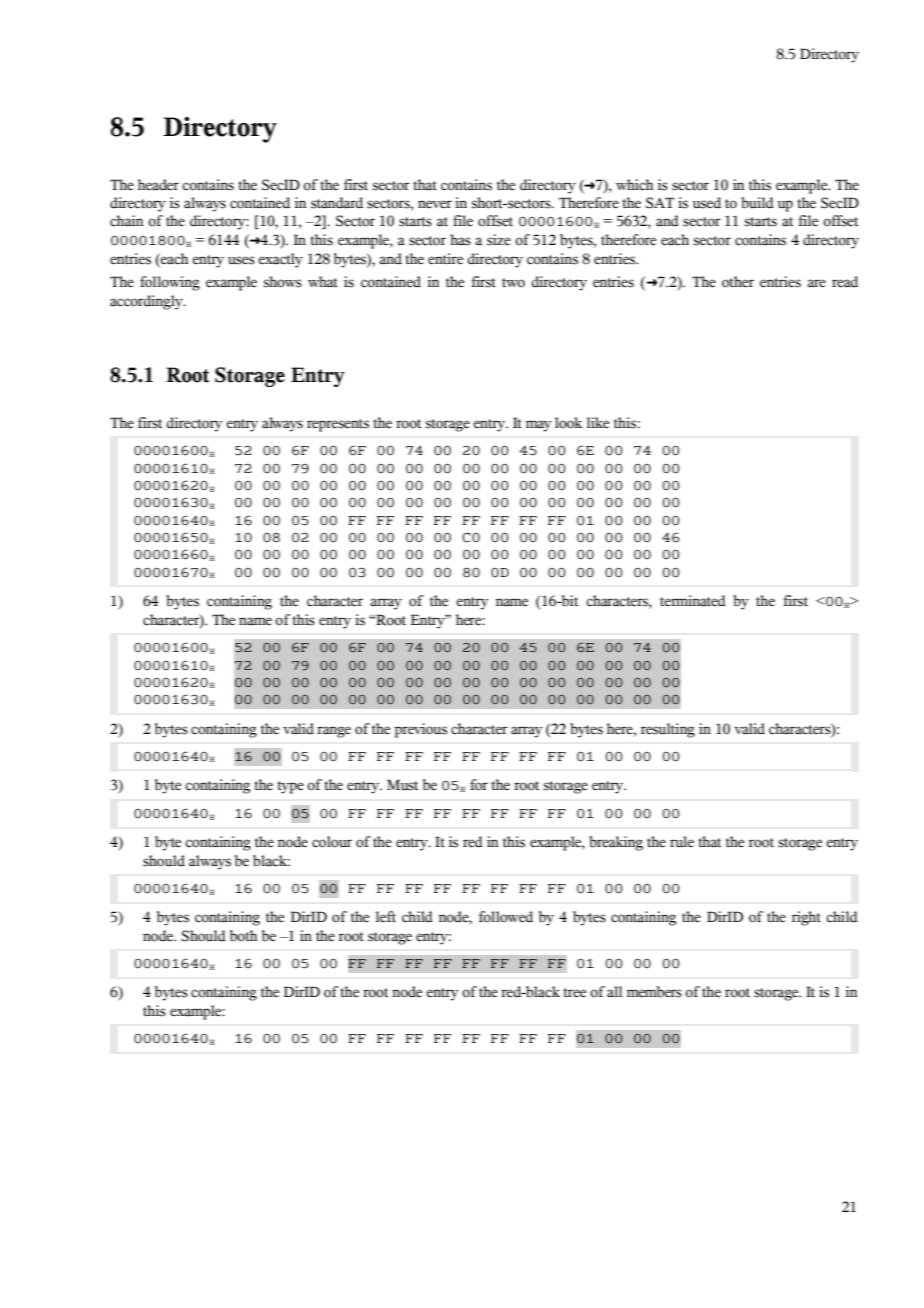 The image size is (924, 1308). Describe the element at coordinates (757, 203) in the document. I see `build` at that location.
